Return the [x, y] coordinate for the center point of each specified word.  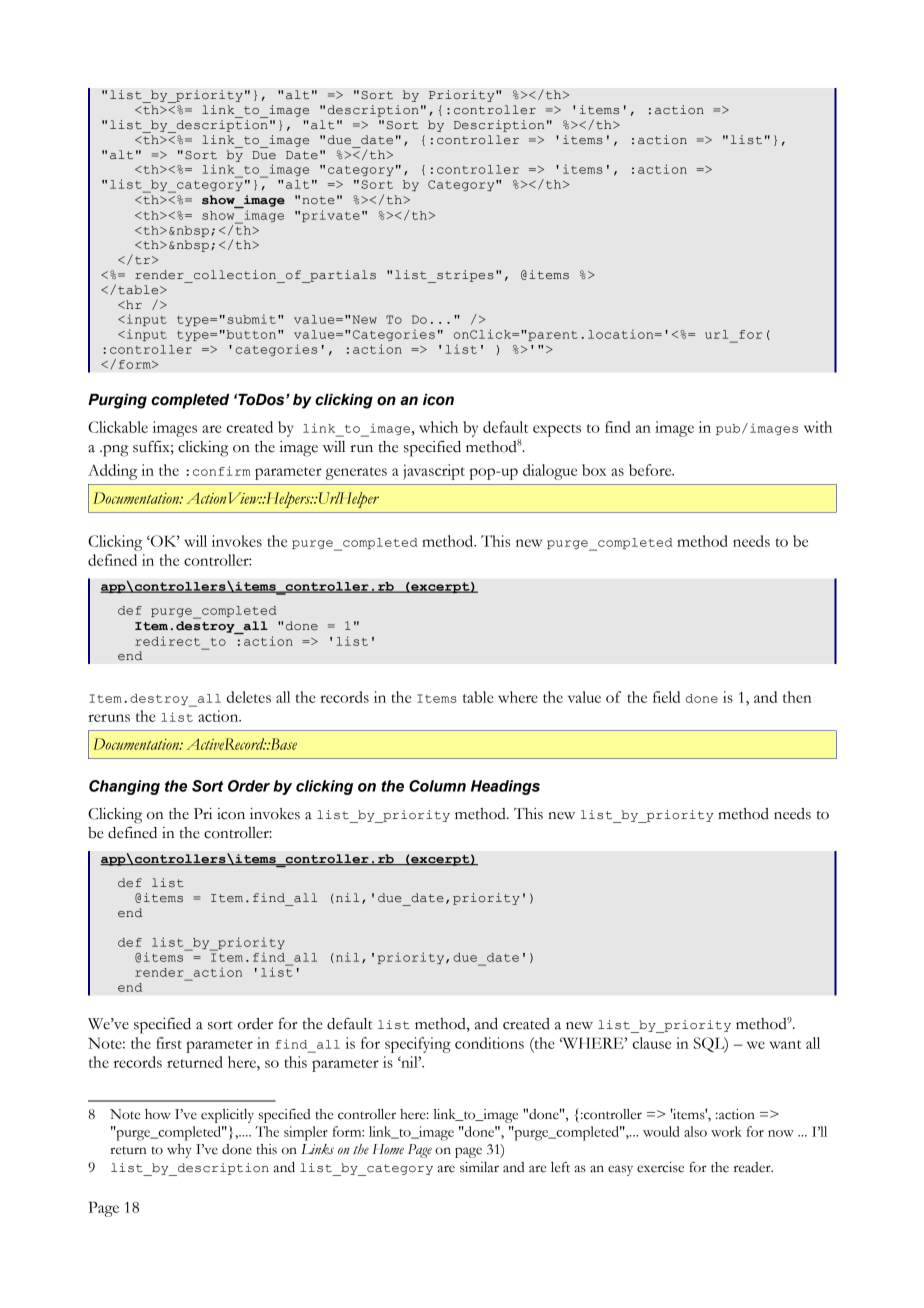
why [179, 1151]
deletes [249, 697]
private [331, 216]
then [797, 697]
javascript [434, 472]
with [818, 427]
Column [437, 786]
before [651, 470]
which [438, 427]
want [785, 1044]
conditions [489, 1043]
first [169, 1043]
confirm [222, 471]
